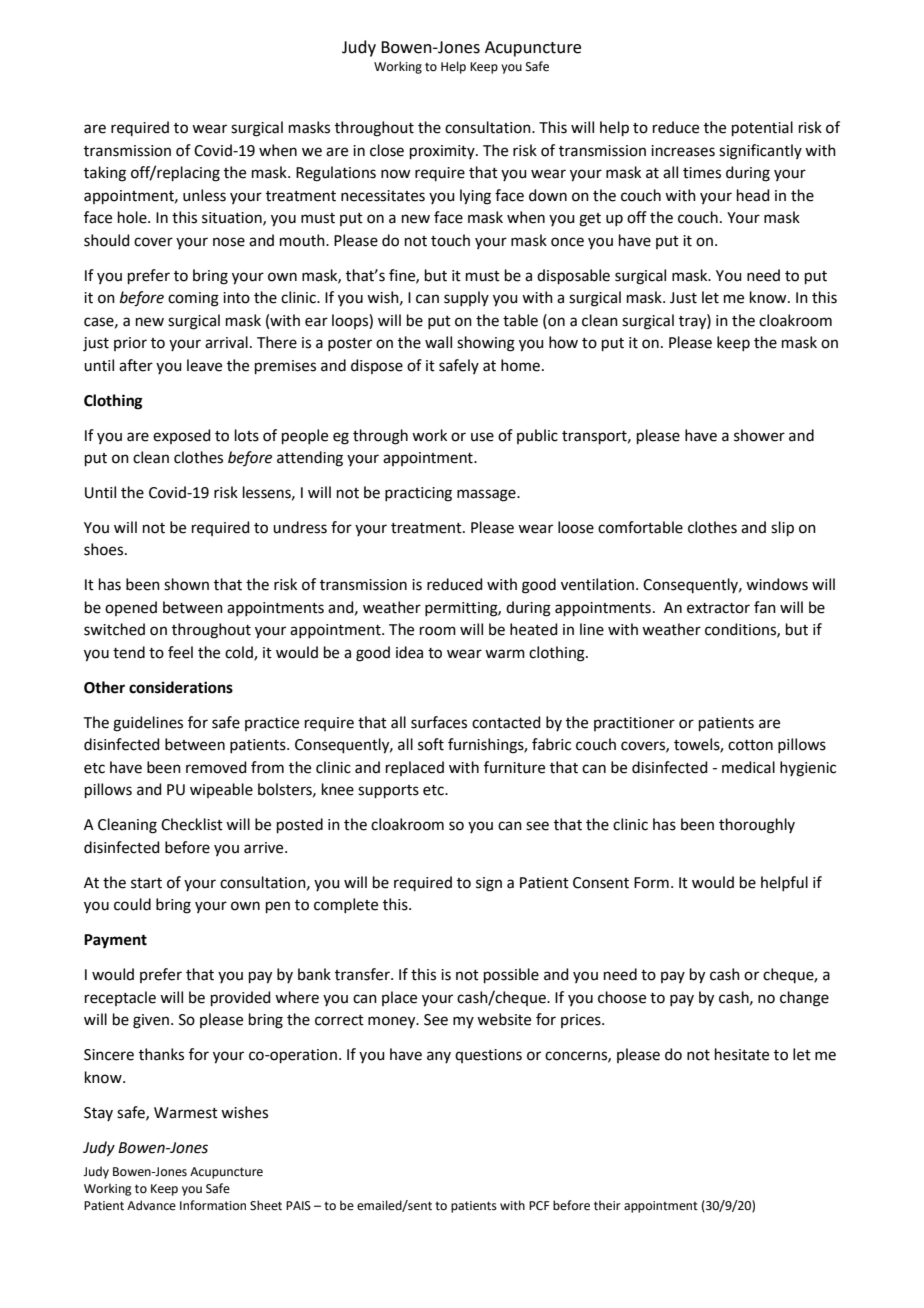 The height and width of the screenshot is (1308, 924). What do you see at coordinates (180, 652) in the screenshot?
I see `feel` at bounding box center [180, 652].
